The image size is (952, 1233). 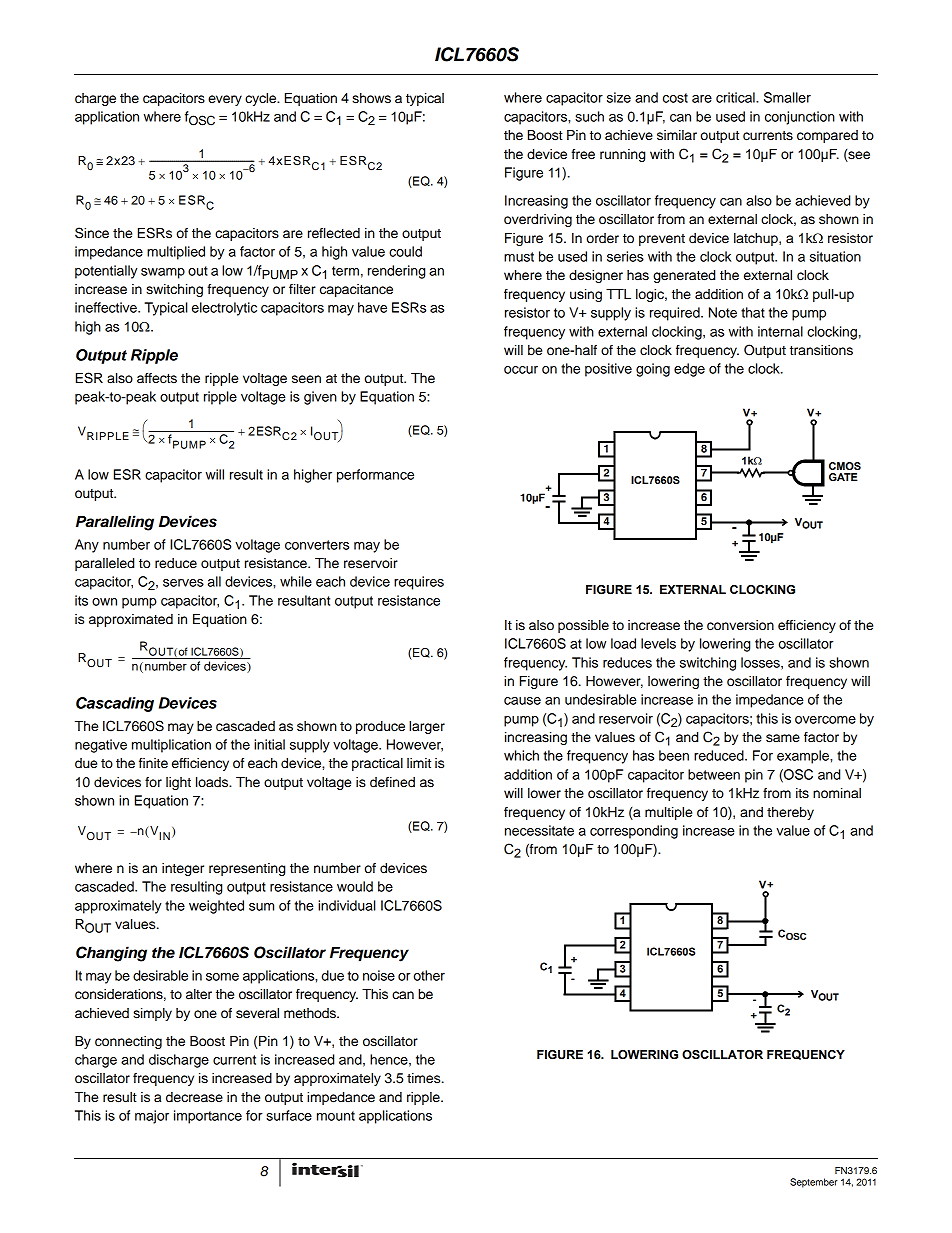 I want to click on major, so click(x=152, y=1117).
